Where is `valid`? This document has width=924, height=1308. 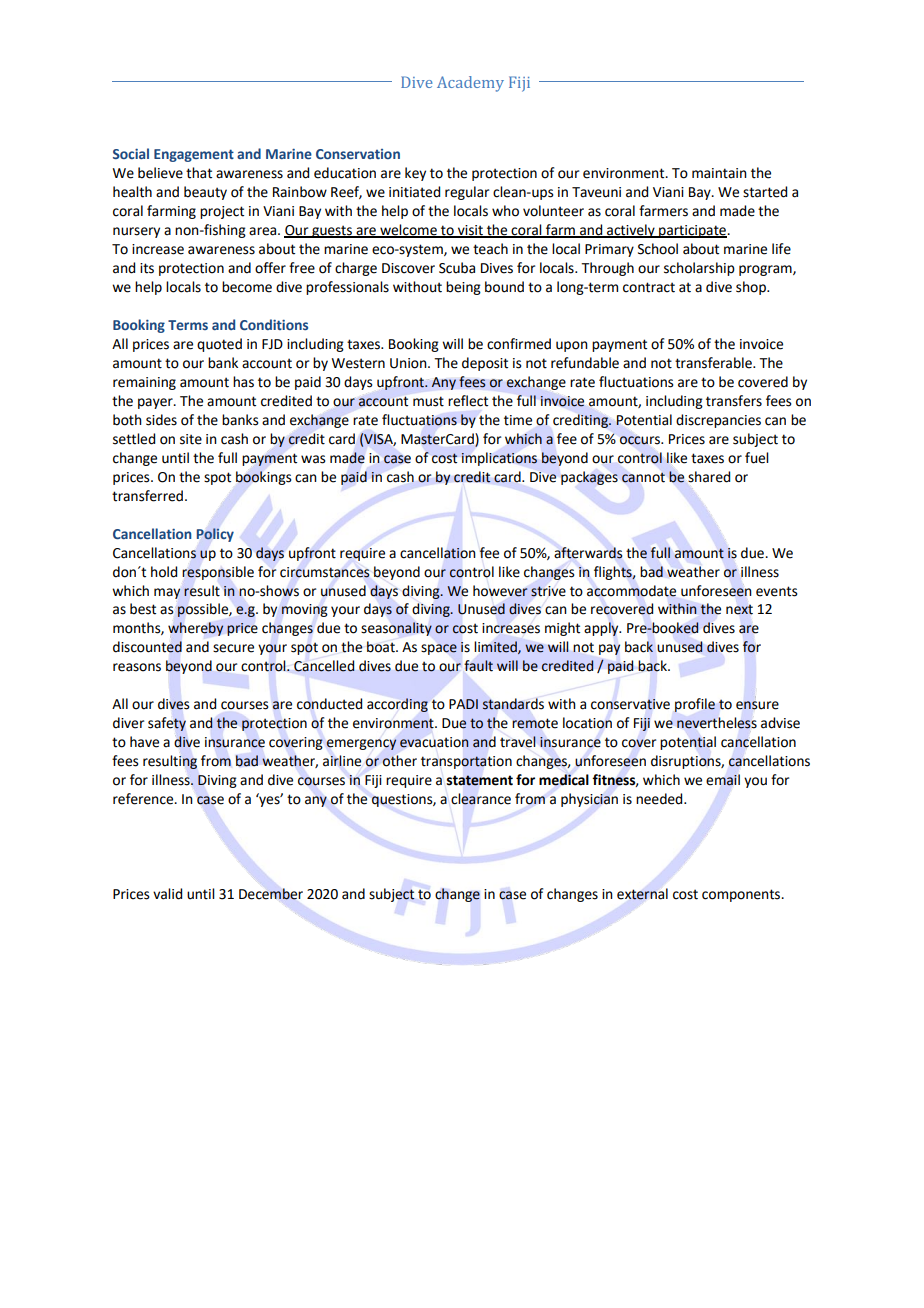 valid is located at coordinates (167, 894).
